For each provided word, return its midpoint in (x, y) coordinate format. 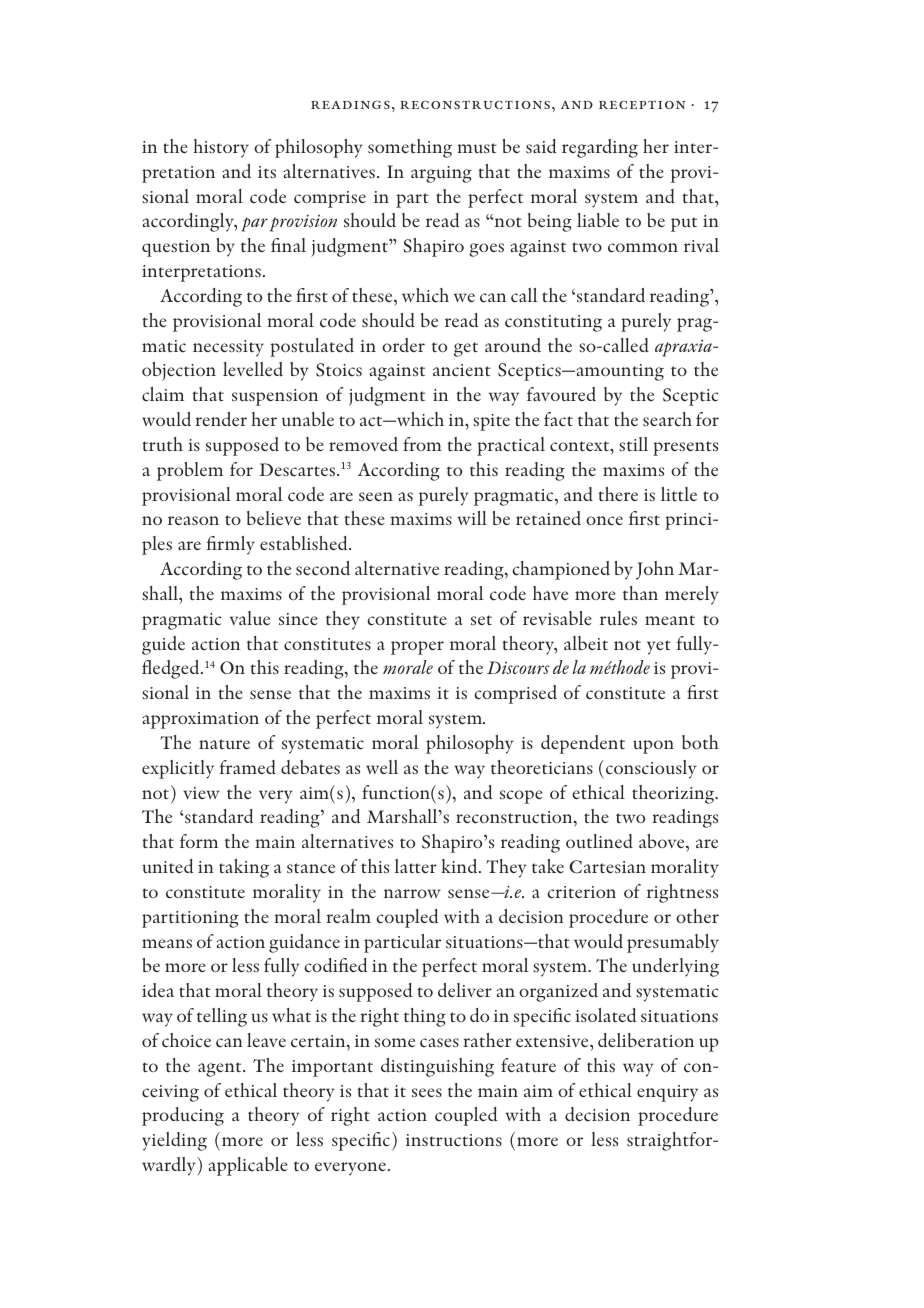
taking (244, 868)
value (250, 618)
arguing (441, 174)
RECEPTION (642, 104)
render (221, 419)
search (667, 419)
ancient (462, 370)
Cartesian (607, 867)
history (221, 148)
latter (416, 866)
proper (417, 648)
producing (183, 1116)
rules (618, 618)
